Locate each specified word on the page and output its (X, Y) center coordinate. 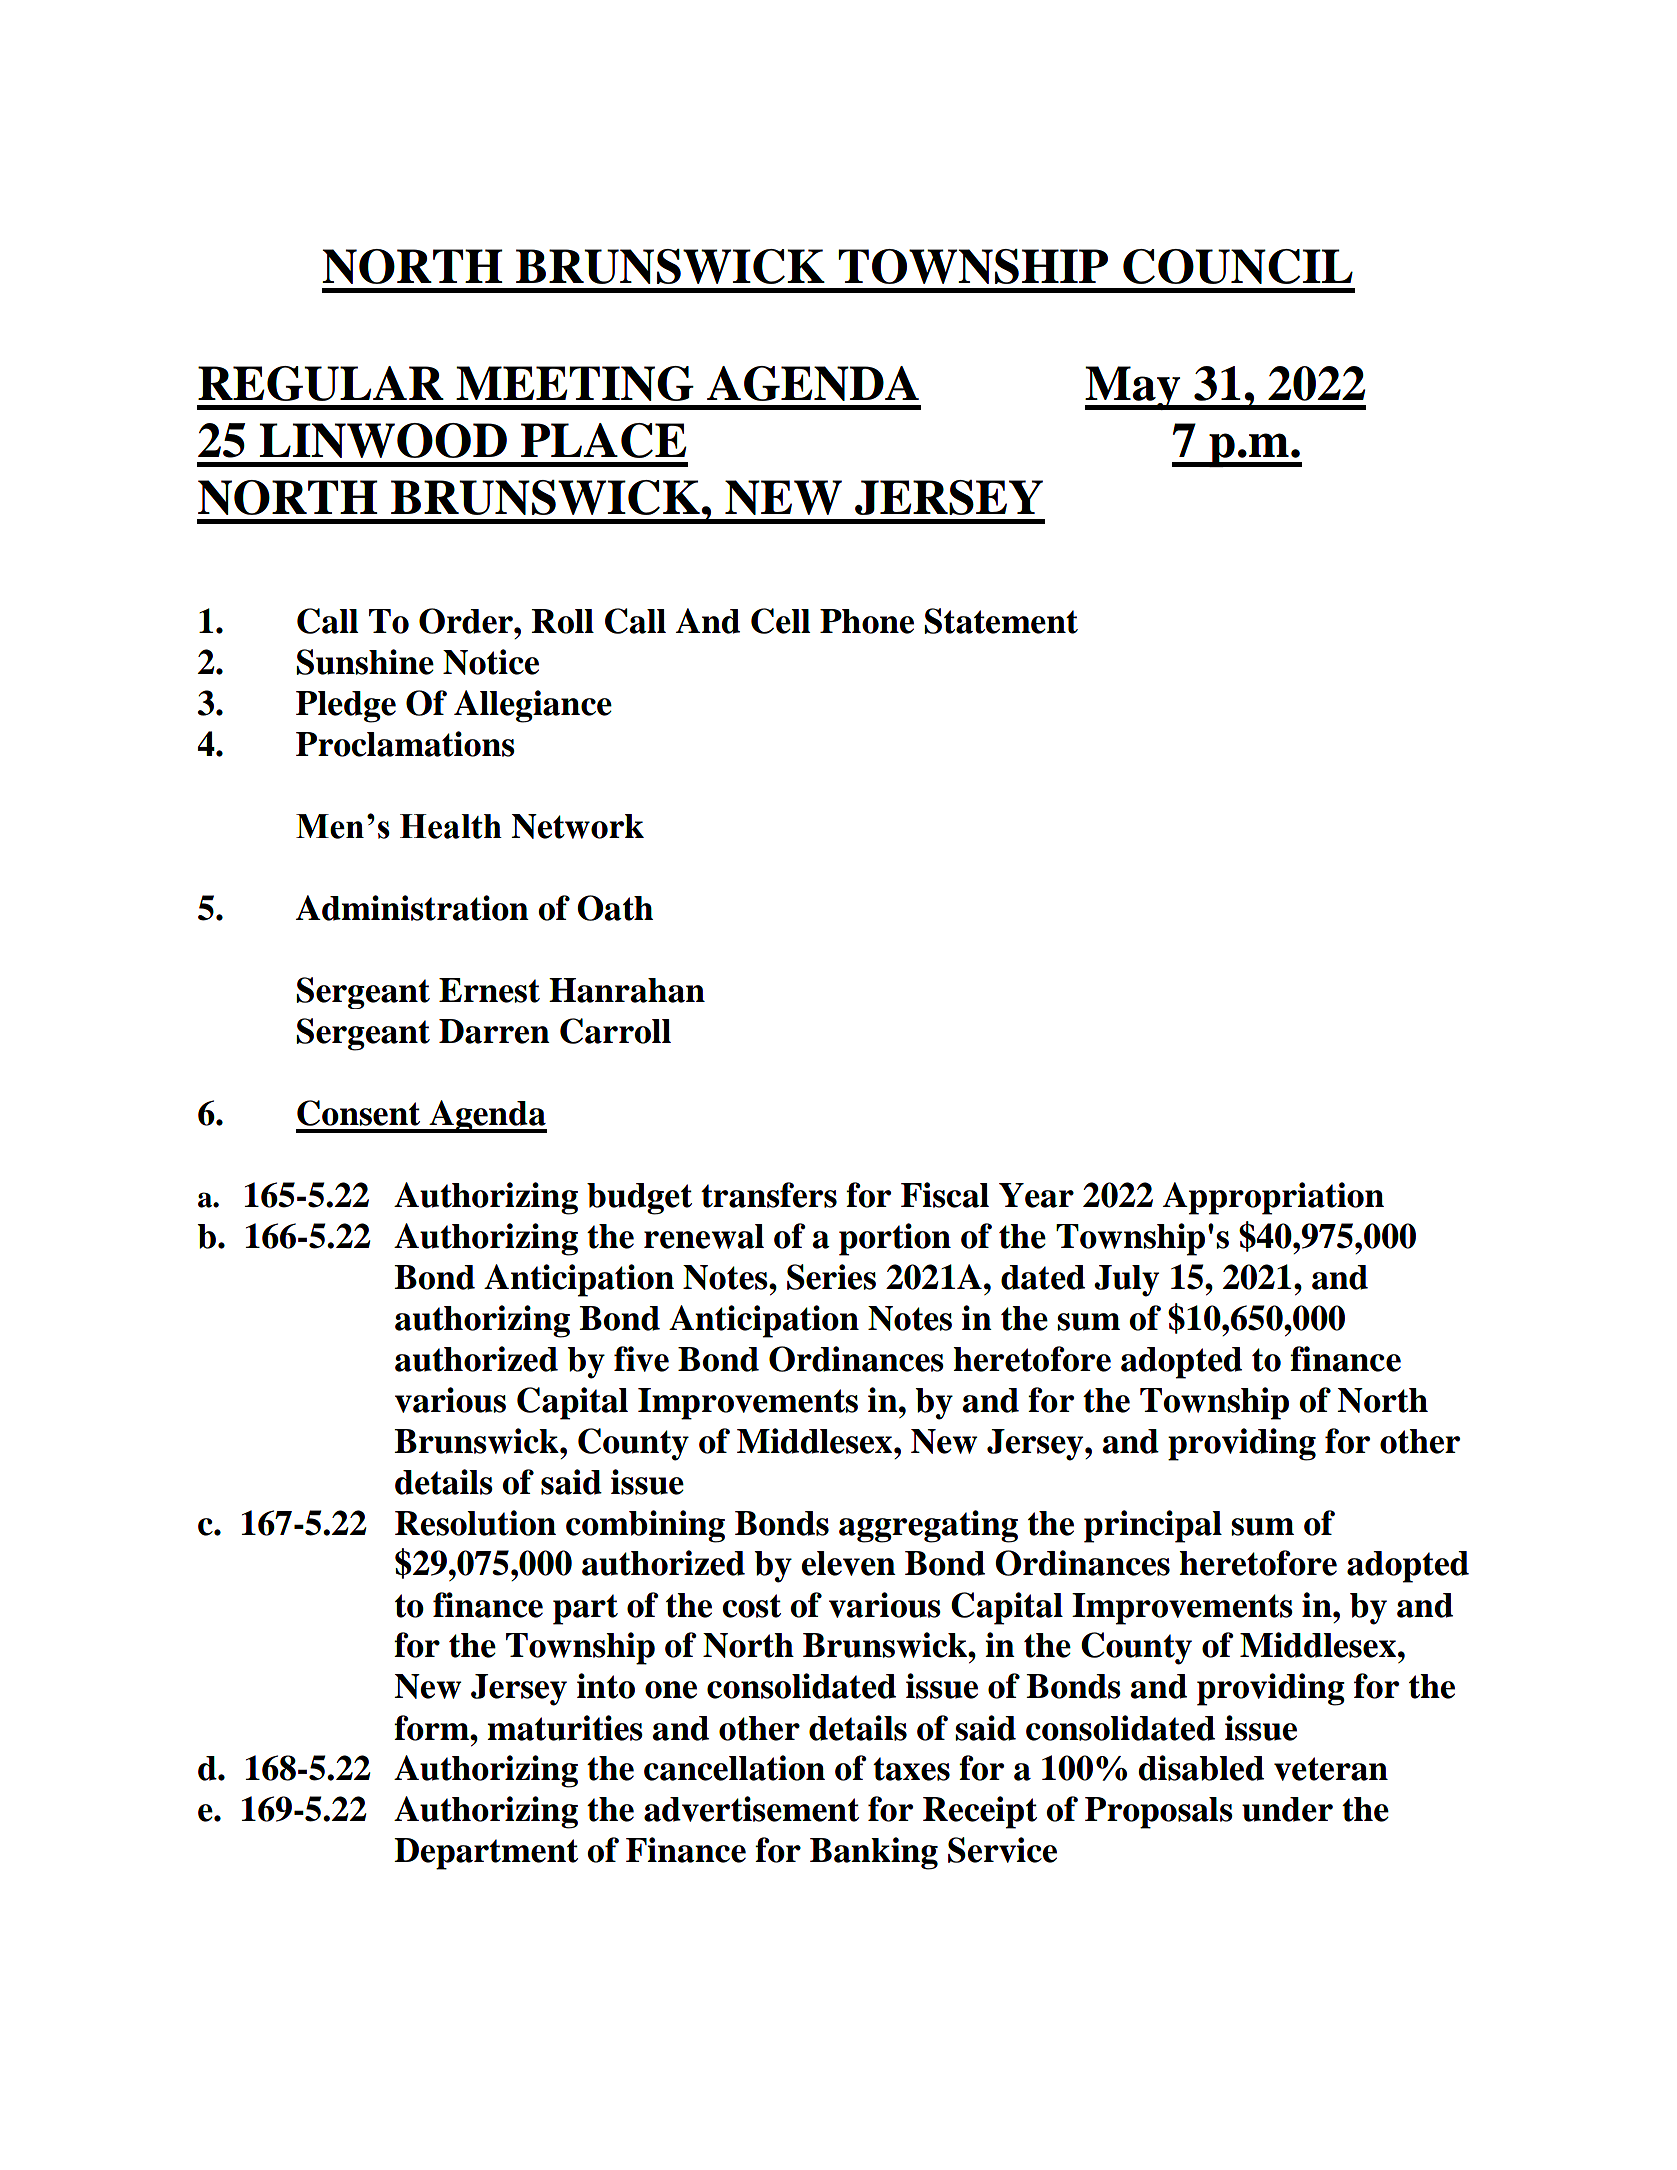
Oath (615, 908)
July (1126, 1281)
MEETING (575, 383)
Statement (1001, 621)
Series (831, 1277)
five (641, 1359)
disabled (1201, 1768)
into (606, 1686)
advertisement (751, 1809)
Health (451, 826)
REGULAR (321, 383)
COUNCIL (1238, 266)
